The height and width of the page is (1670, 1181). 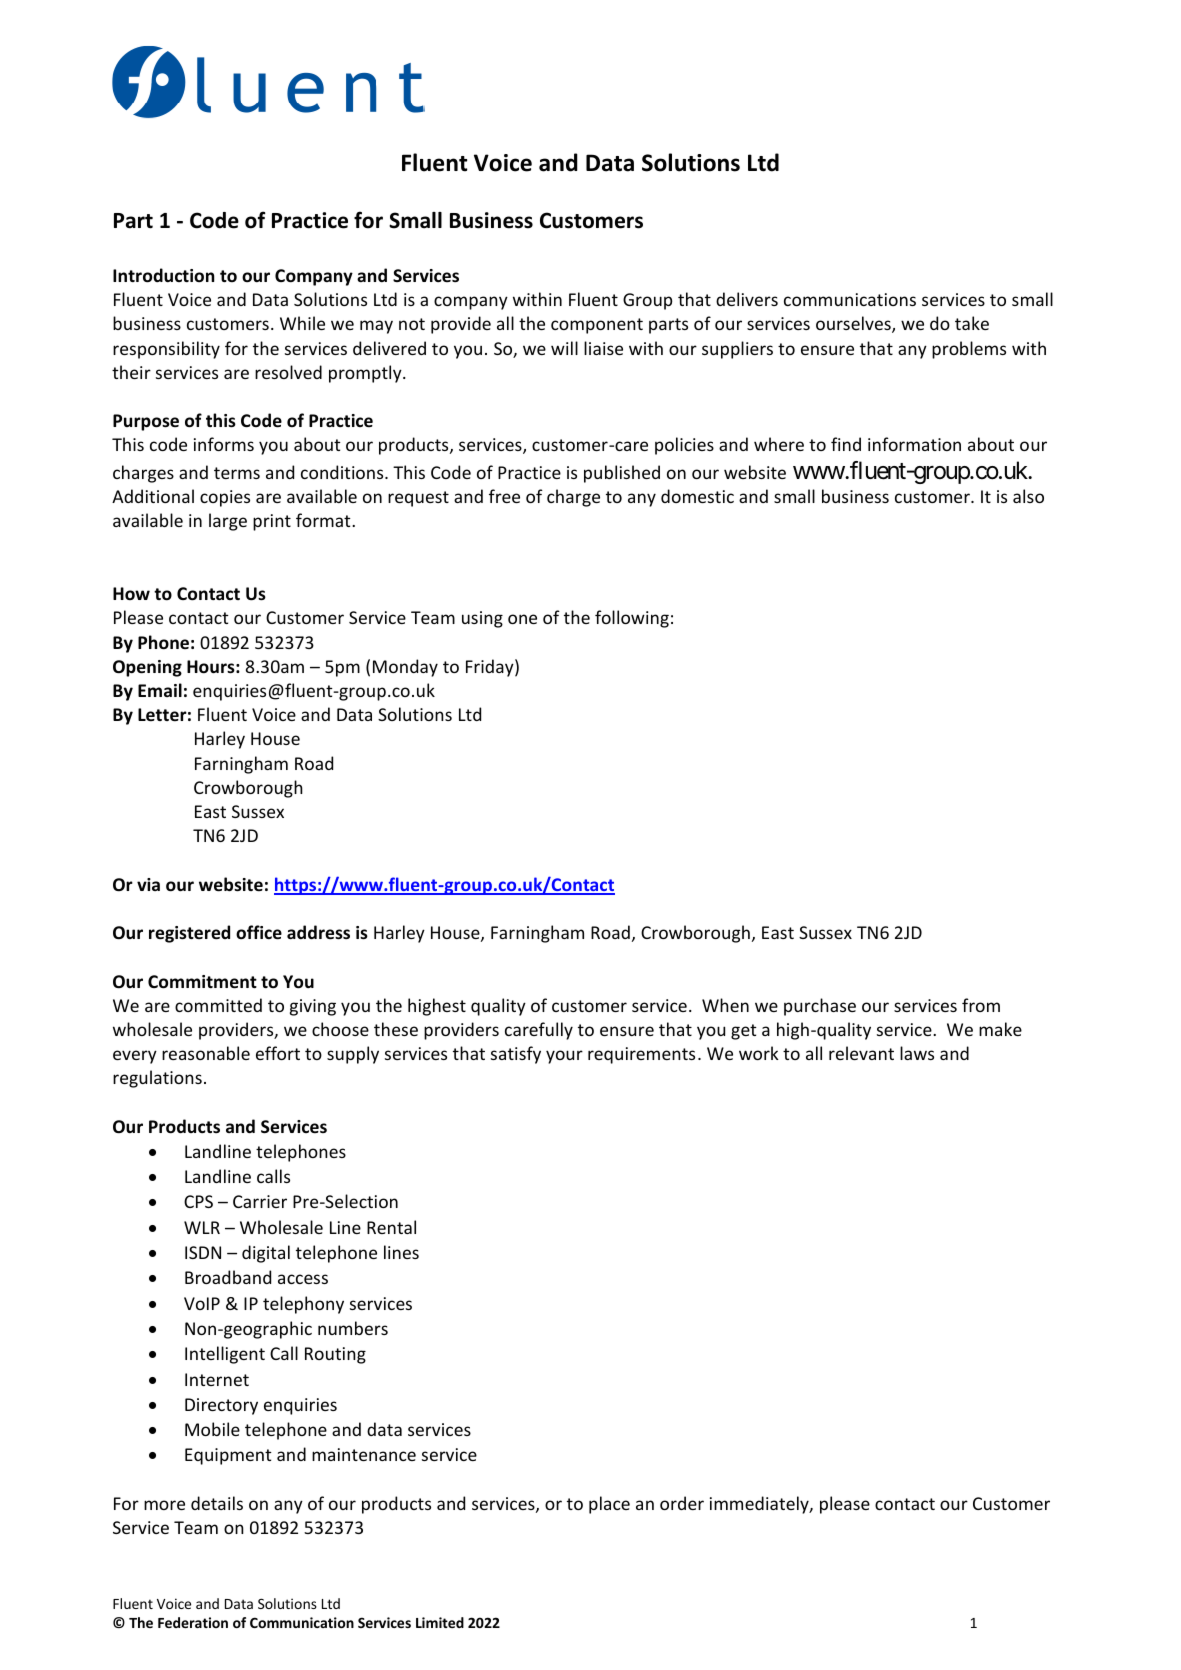 I want to click on Federation, so click(x=193, y=1622).
